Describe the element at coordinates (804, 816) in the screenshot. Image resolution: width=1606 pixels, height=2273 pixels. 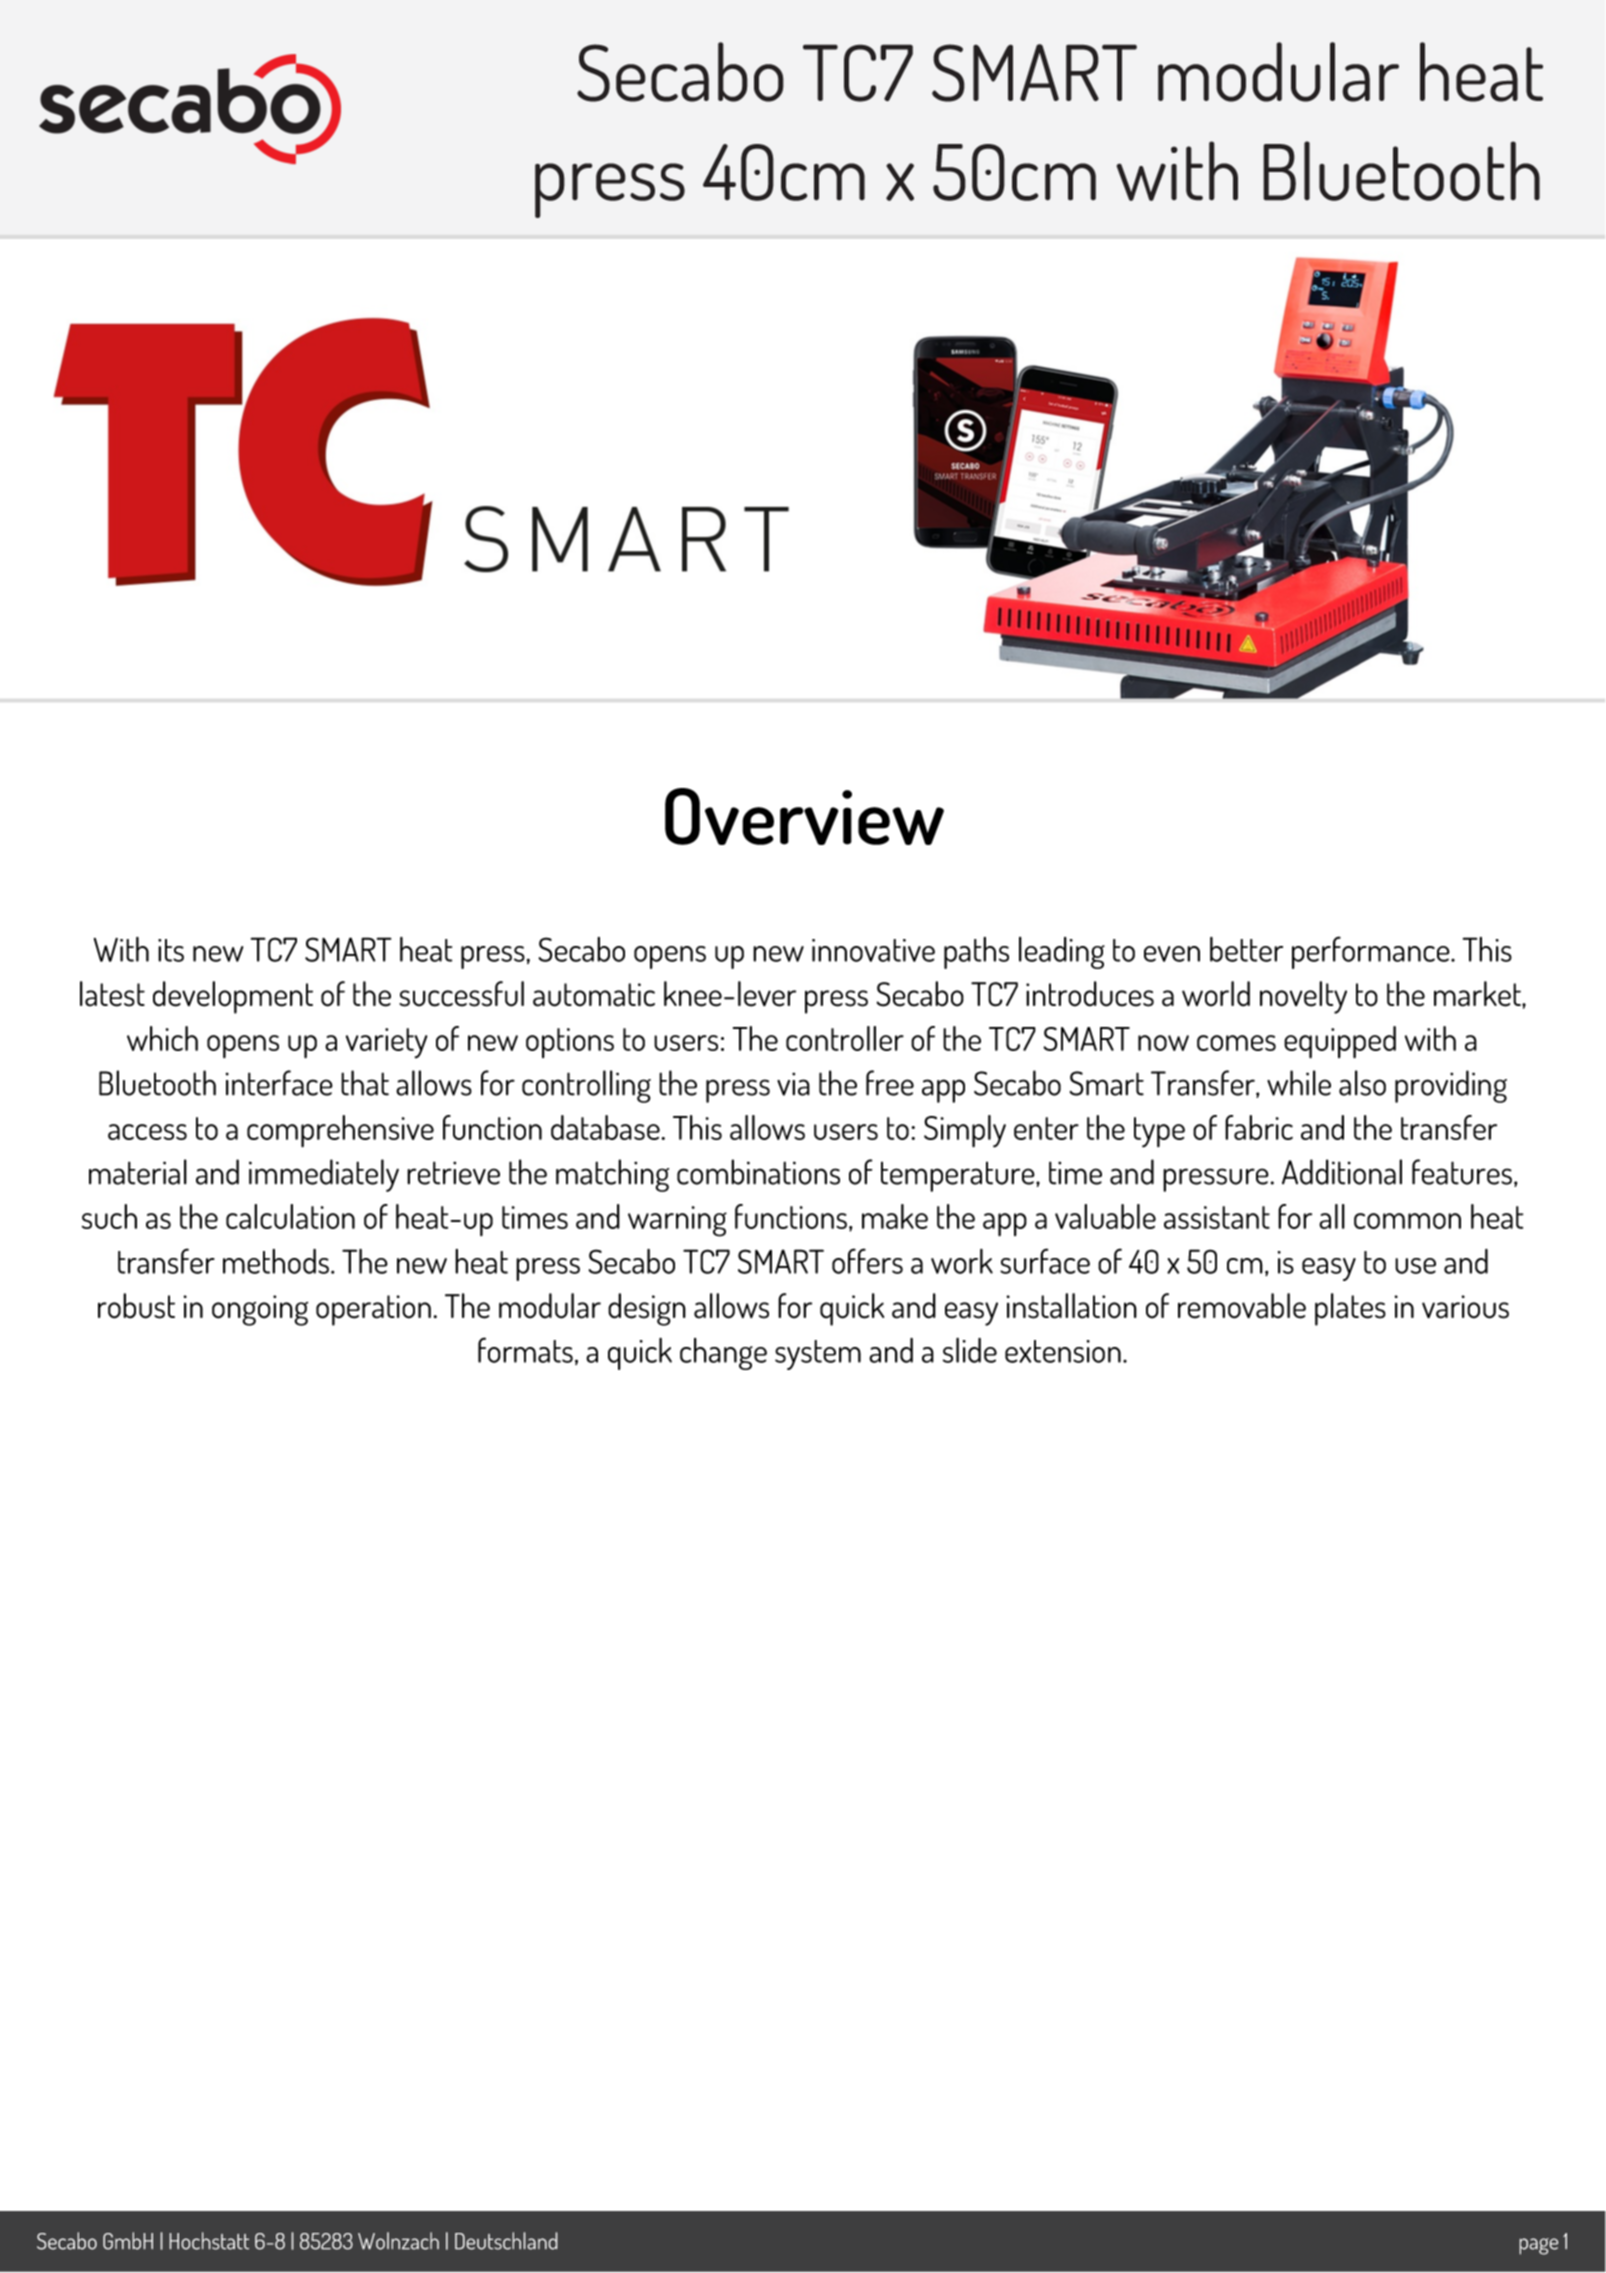
I see `Overview` at that location.
